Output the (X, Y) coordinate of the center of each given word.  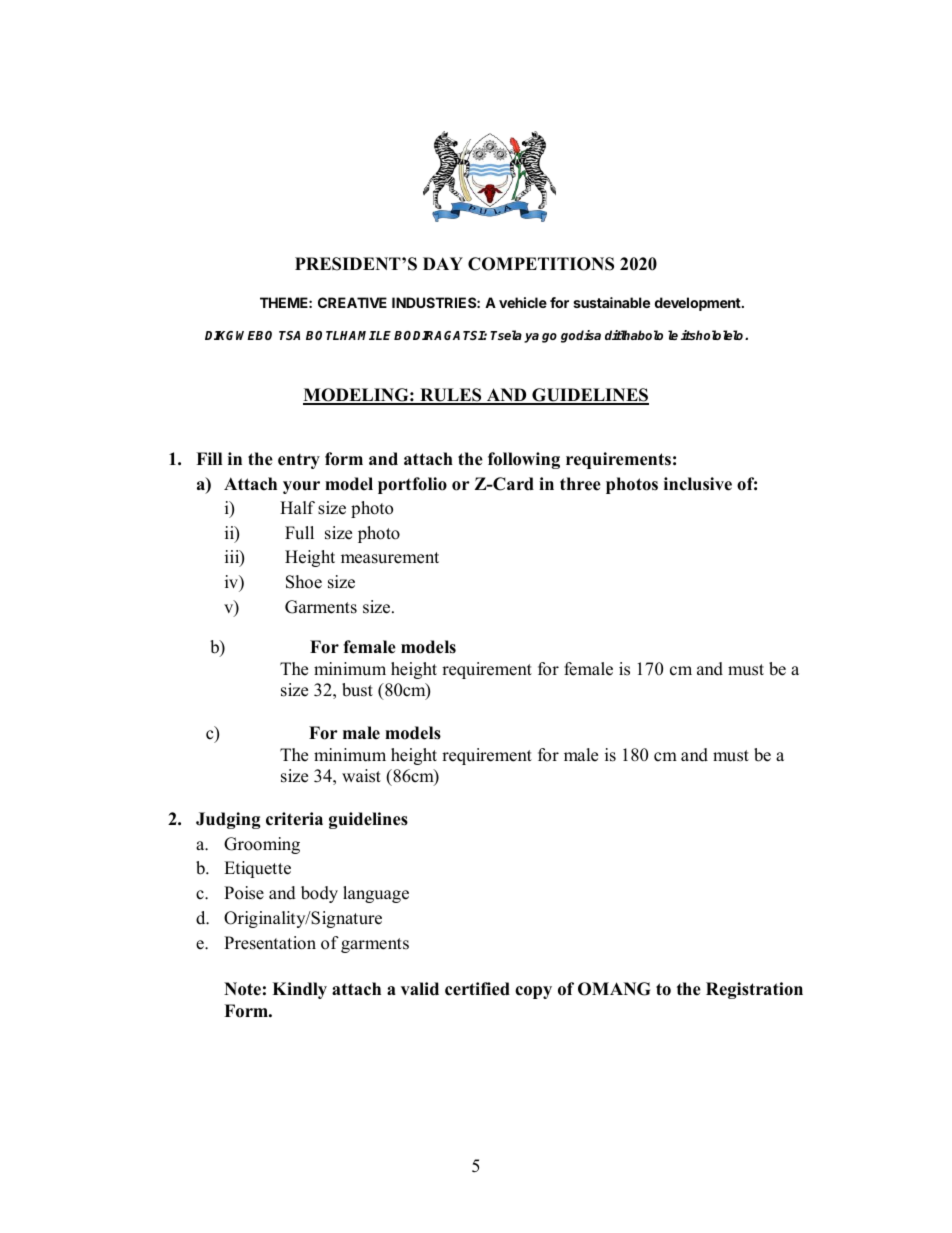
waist (361, 776)
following (524, 460)
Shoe (304, 582)
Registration (754, 990)
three (580, 484)
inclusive (698, 484)
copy (533, 992)
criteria (294, 819)
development (699, 304)
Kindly (299, 990)
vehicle (523, 302)
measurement (390, 558)
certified (477, 989)
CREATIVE (352, 302)
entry (299, 461)
